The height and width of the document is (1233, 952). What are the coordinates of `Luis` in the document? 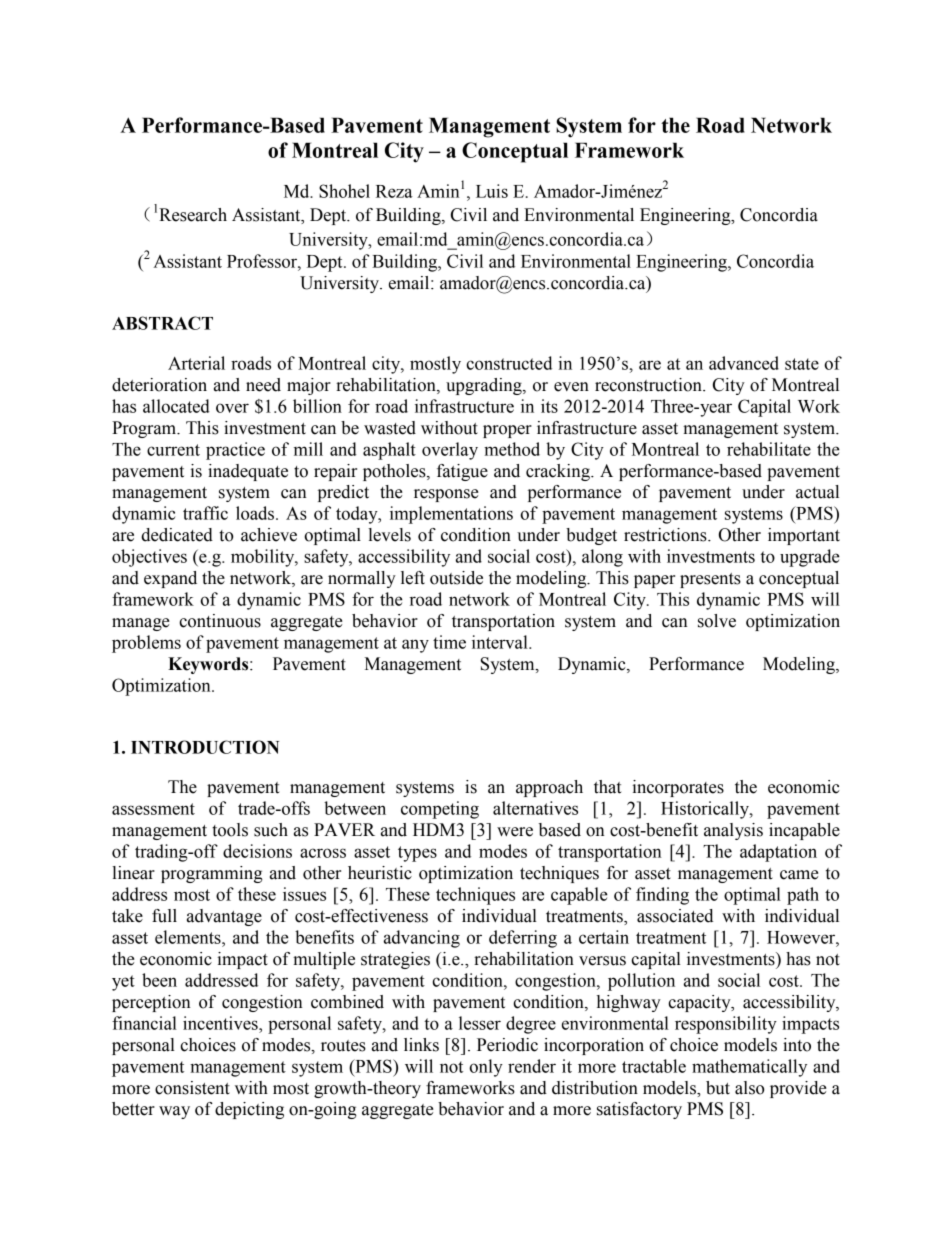 It's located at (492, 191).
